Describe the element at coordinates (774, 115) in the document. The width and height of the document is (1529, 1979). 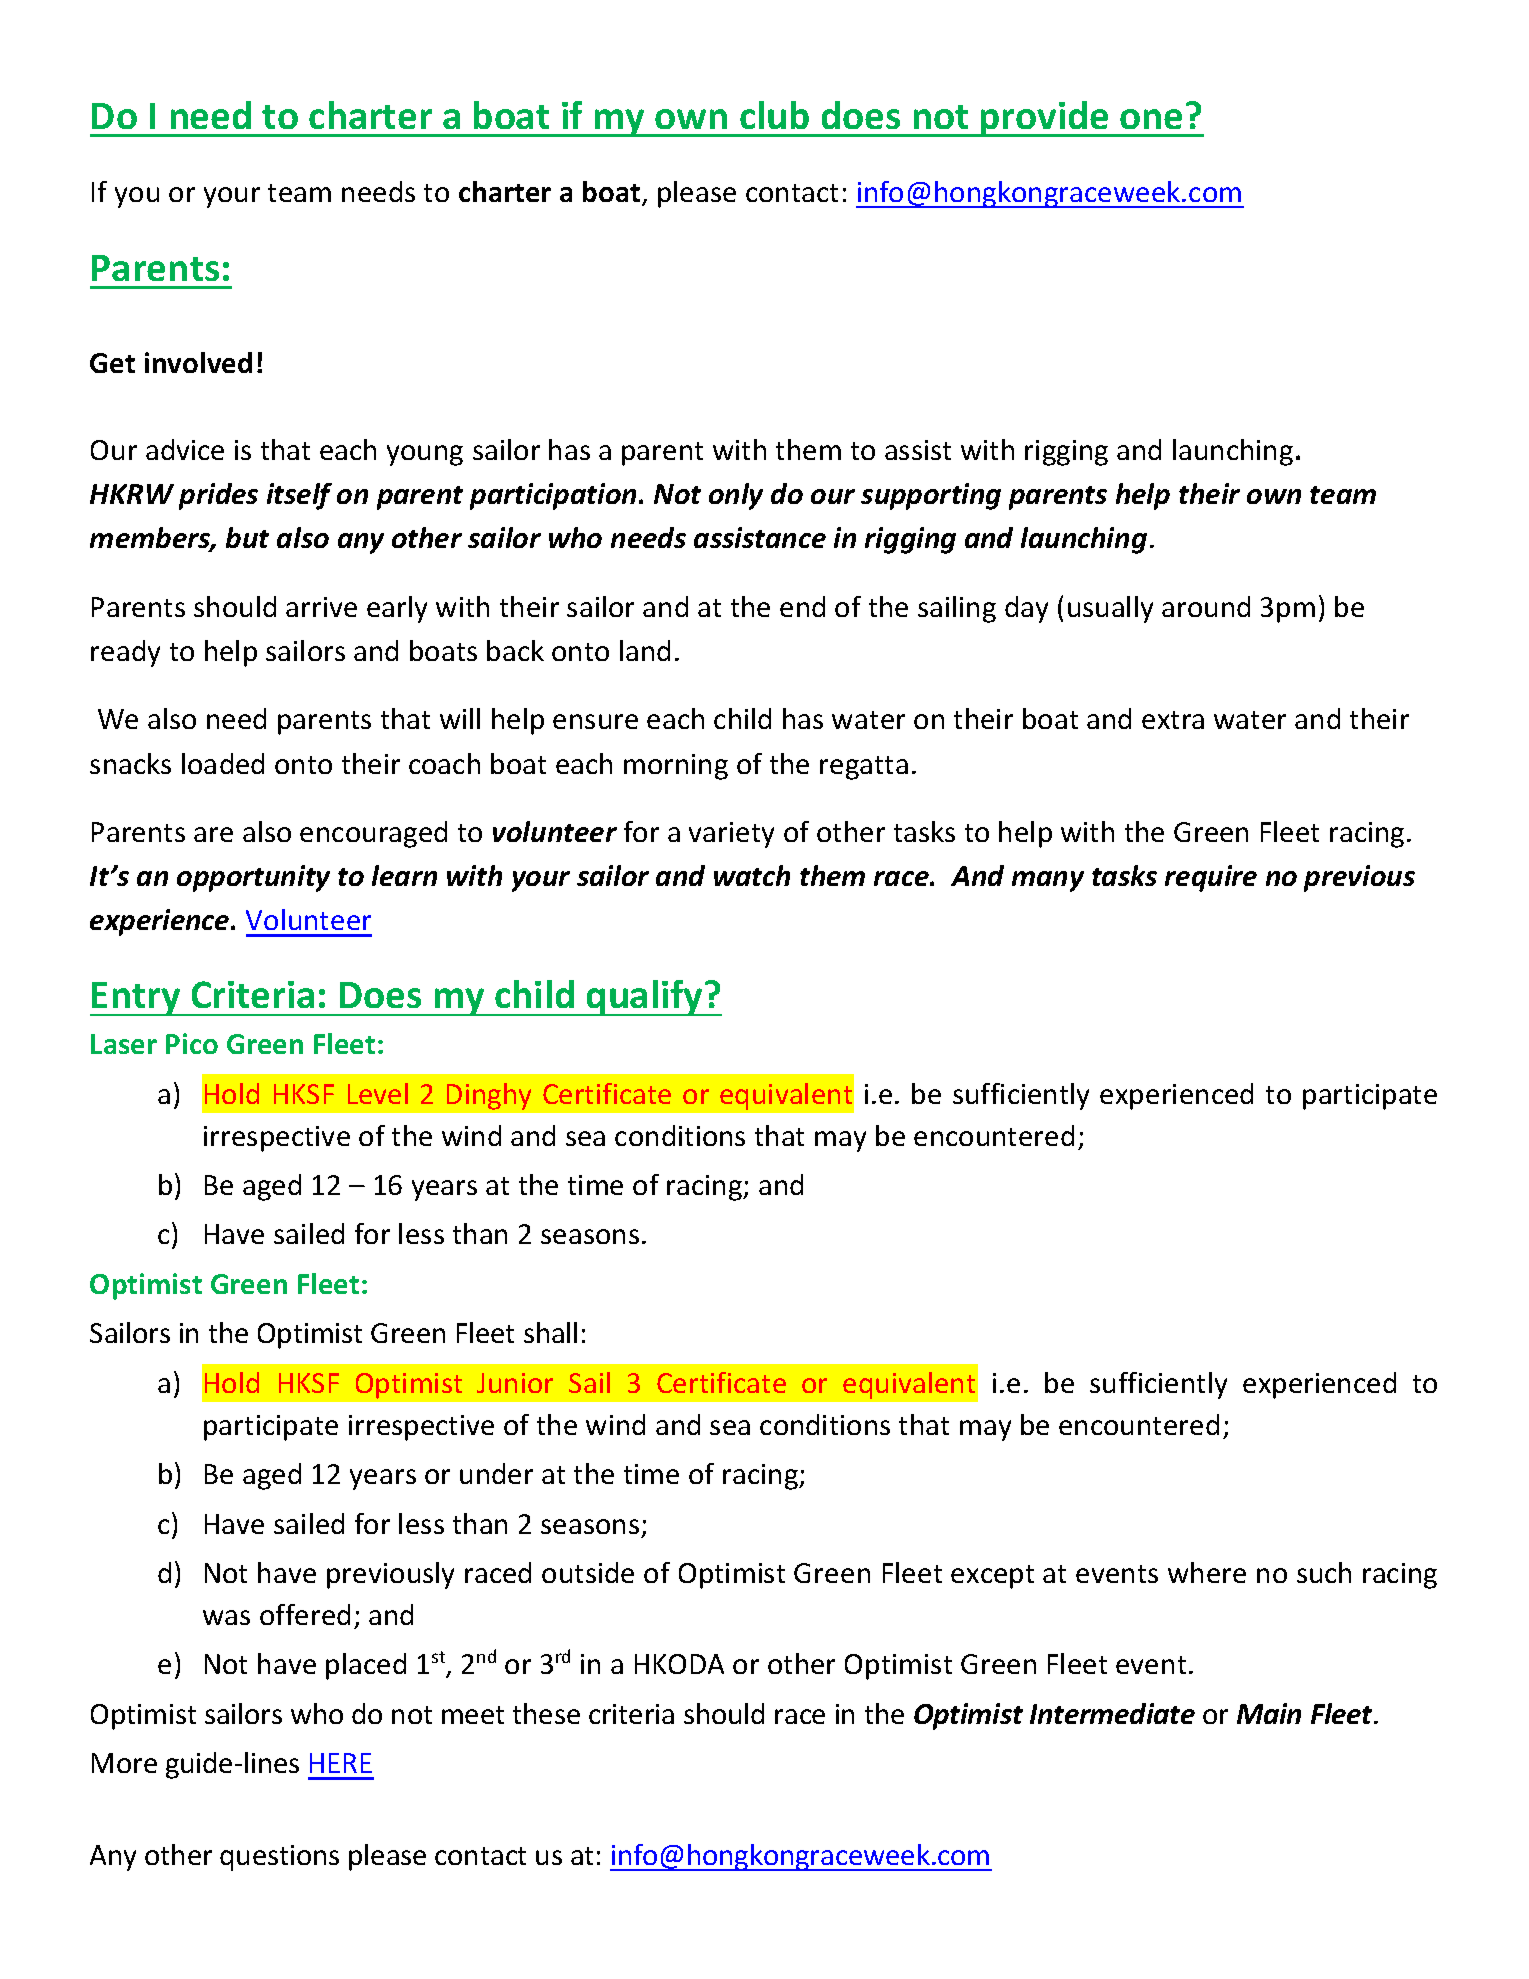
I see `club` at that location.
